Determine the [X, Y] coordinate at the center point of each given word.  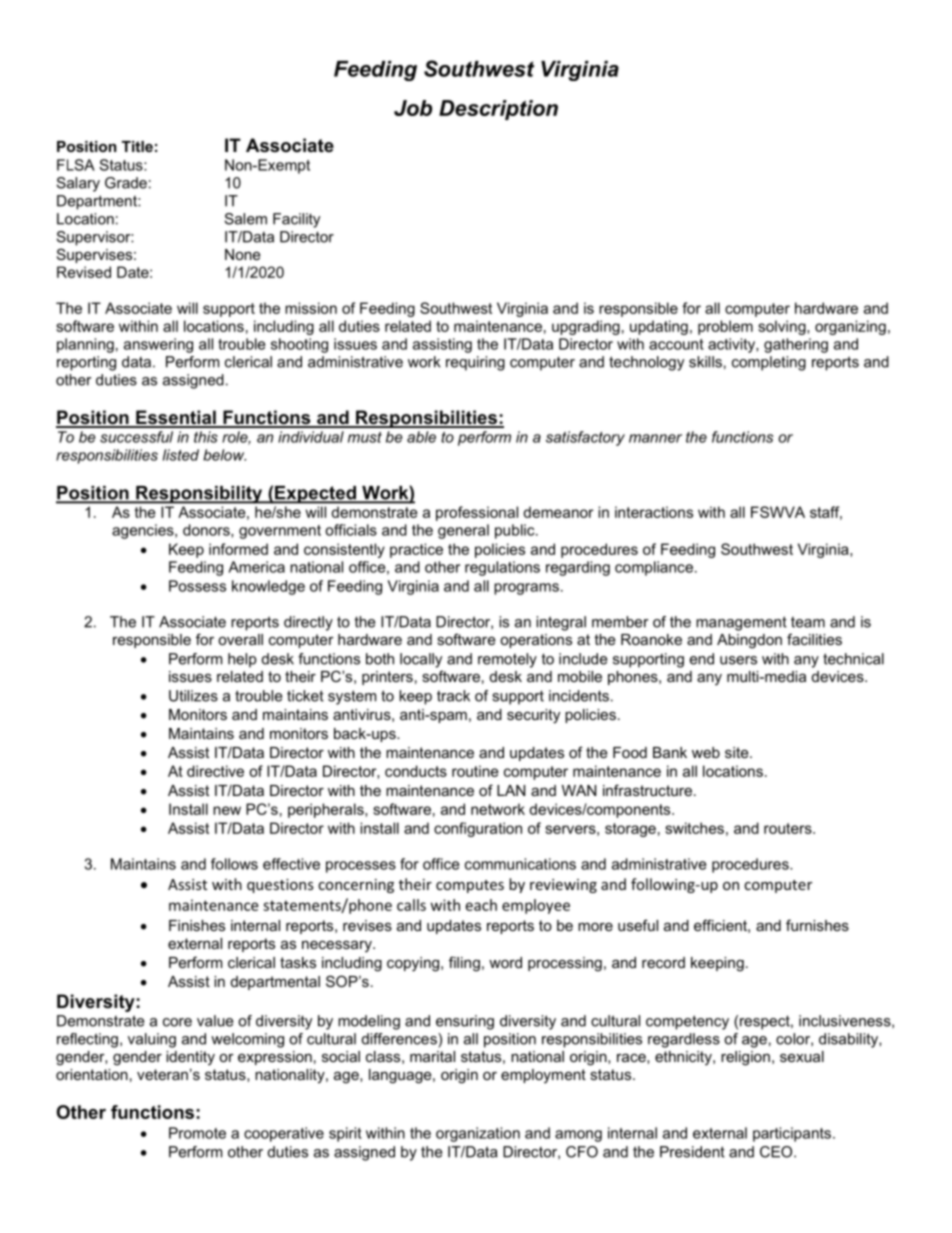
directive [215, 771]
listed [181, 455]
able [421, 437]
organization [478, 1134]
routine [475, 771]
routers [789, 828]
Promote [197, 1133]
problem [725, 327]
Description [498, 110]
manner [655, 438]
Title [137, 146]
